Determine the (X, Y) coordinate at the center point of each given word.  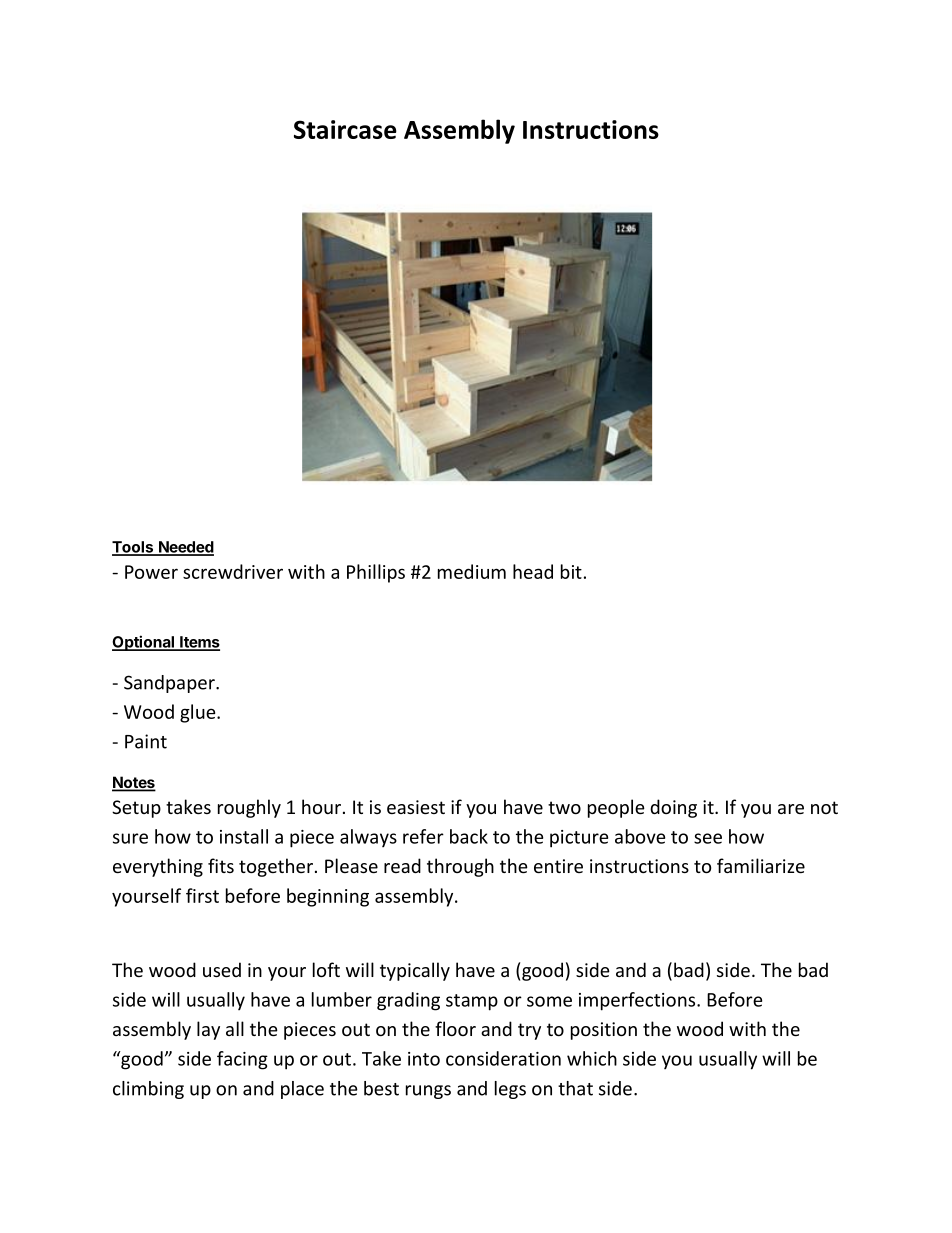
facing (242, 1060)
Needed (185, 548)
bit (571, 571)
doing (673, 808)
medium (472, 571)
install (244, 836)
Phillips (376, 573)
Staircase (345, 129)
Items (199, 643)
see (708, 838)
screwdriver (233, 571)
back (469, 836)
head (533, 571)
